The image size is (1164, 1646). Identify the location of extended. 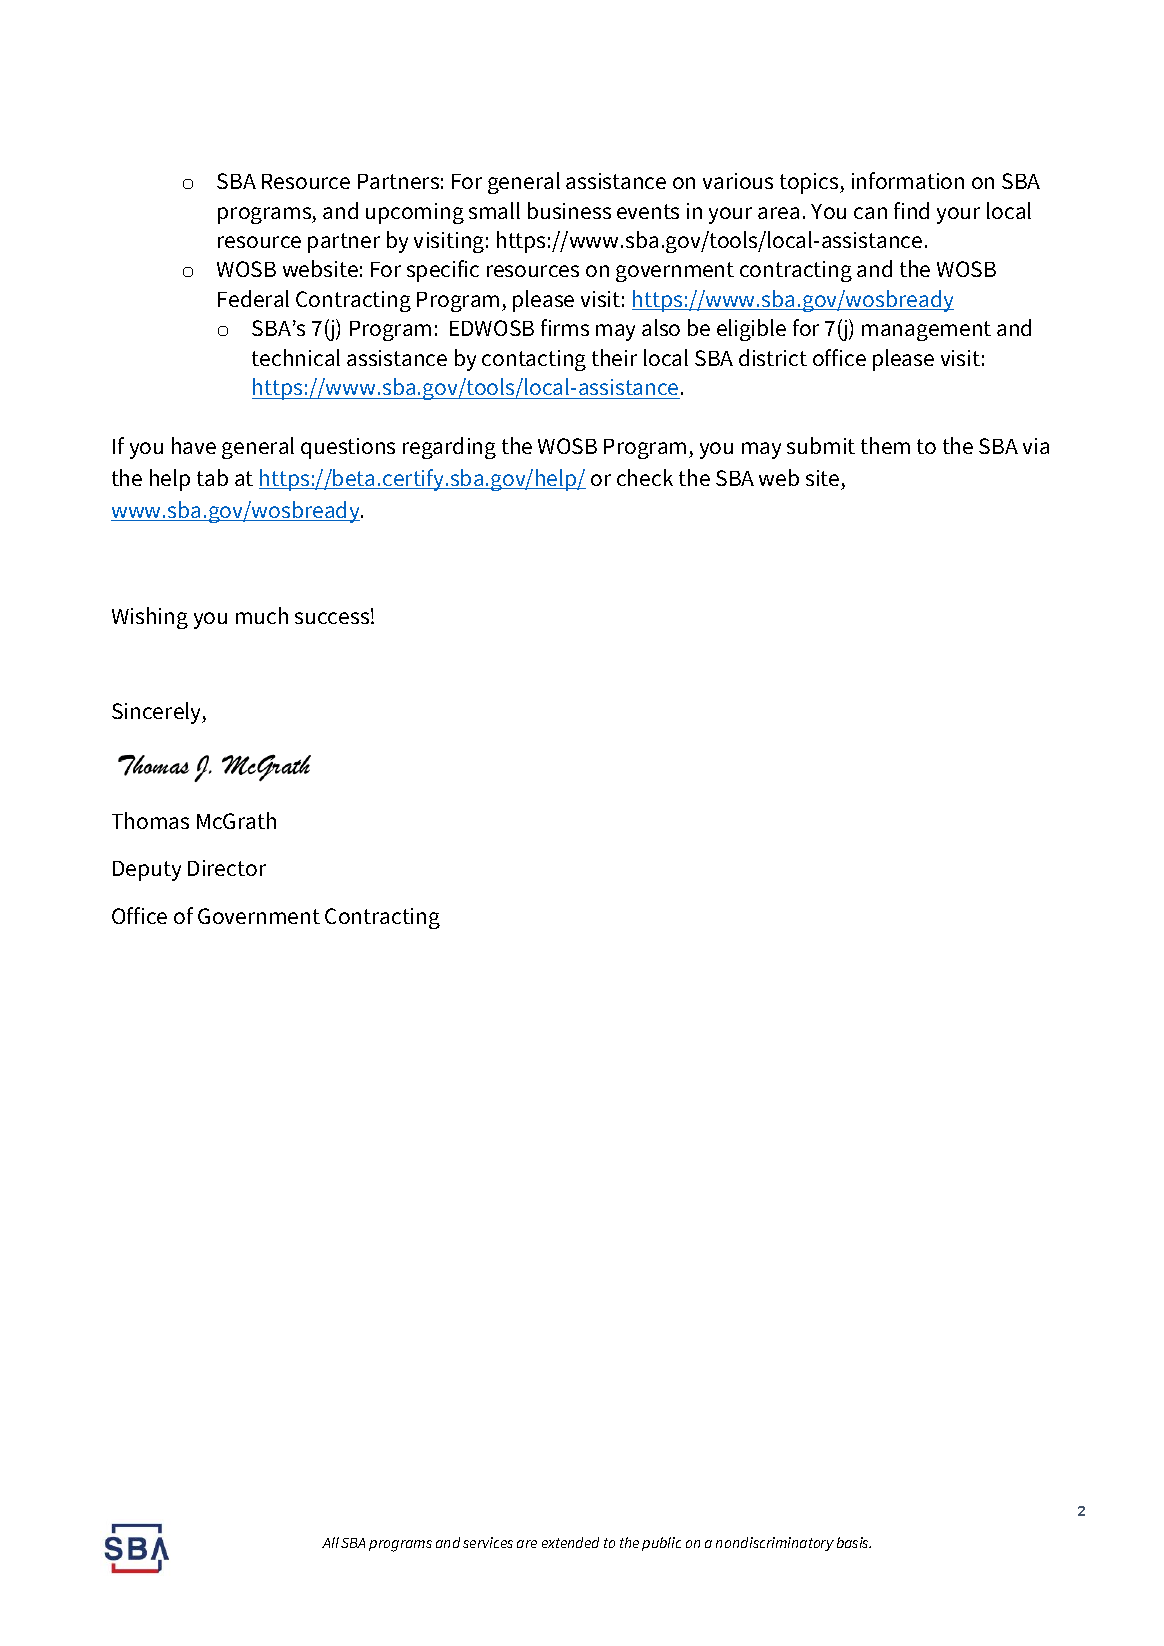
(570, 1542).
